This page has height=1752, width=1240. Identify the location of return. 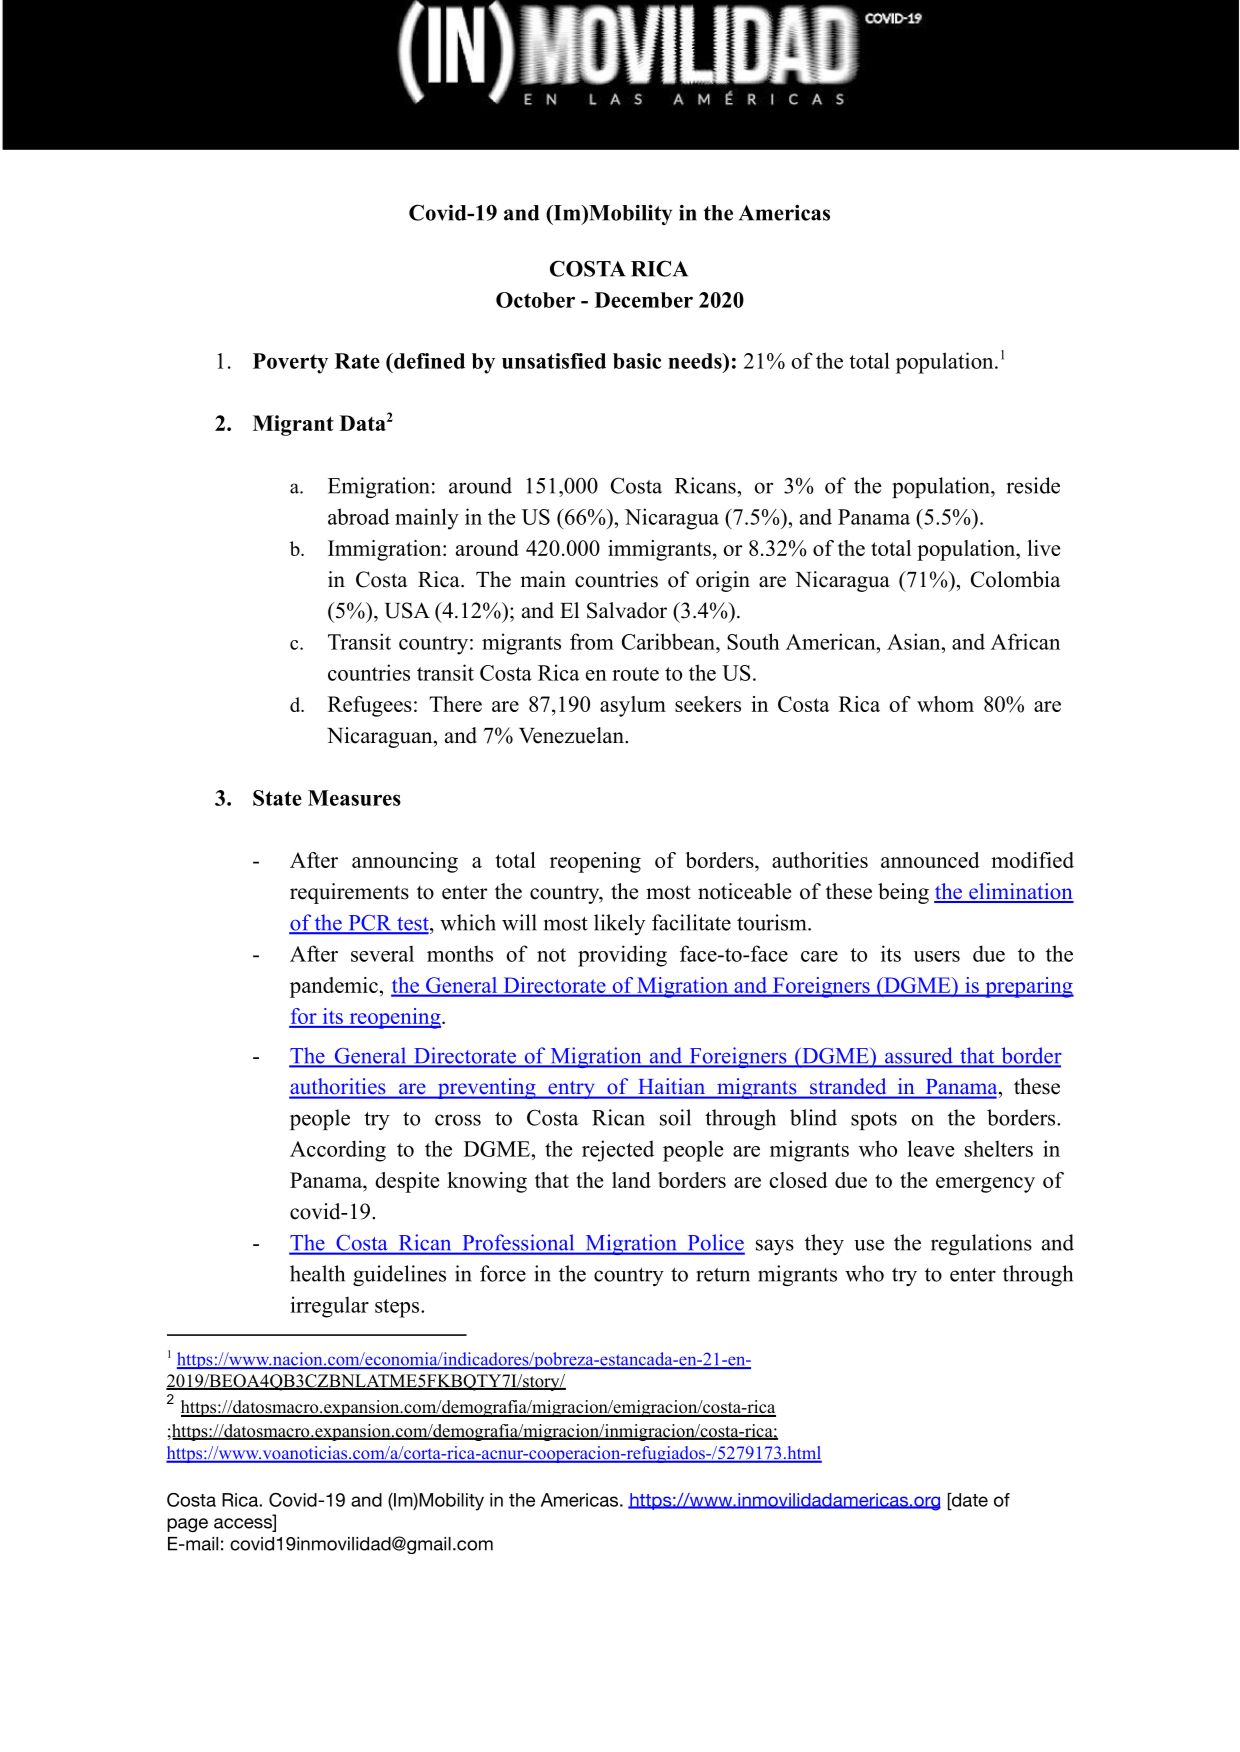
(723, 1275).
